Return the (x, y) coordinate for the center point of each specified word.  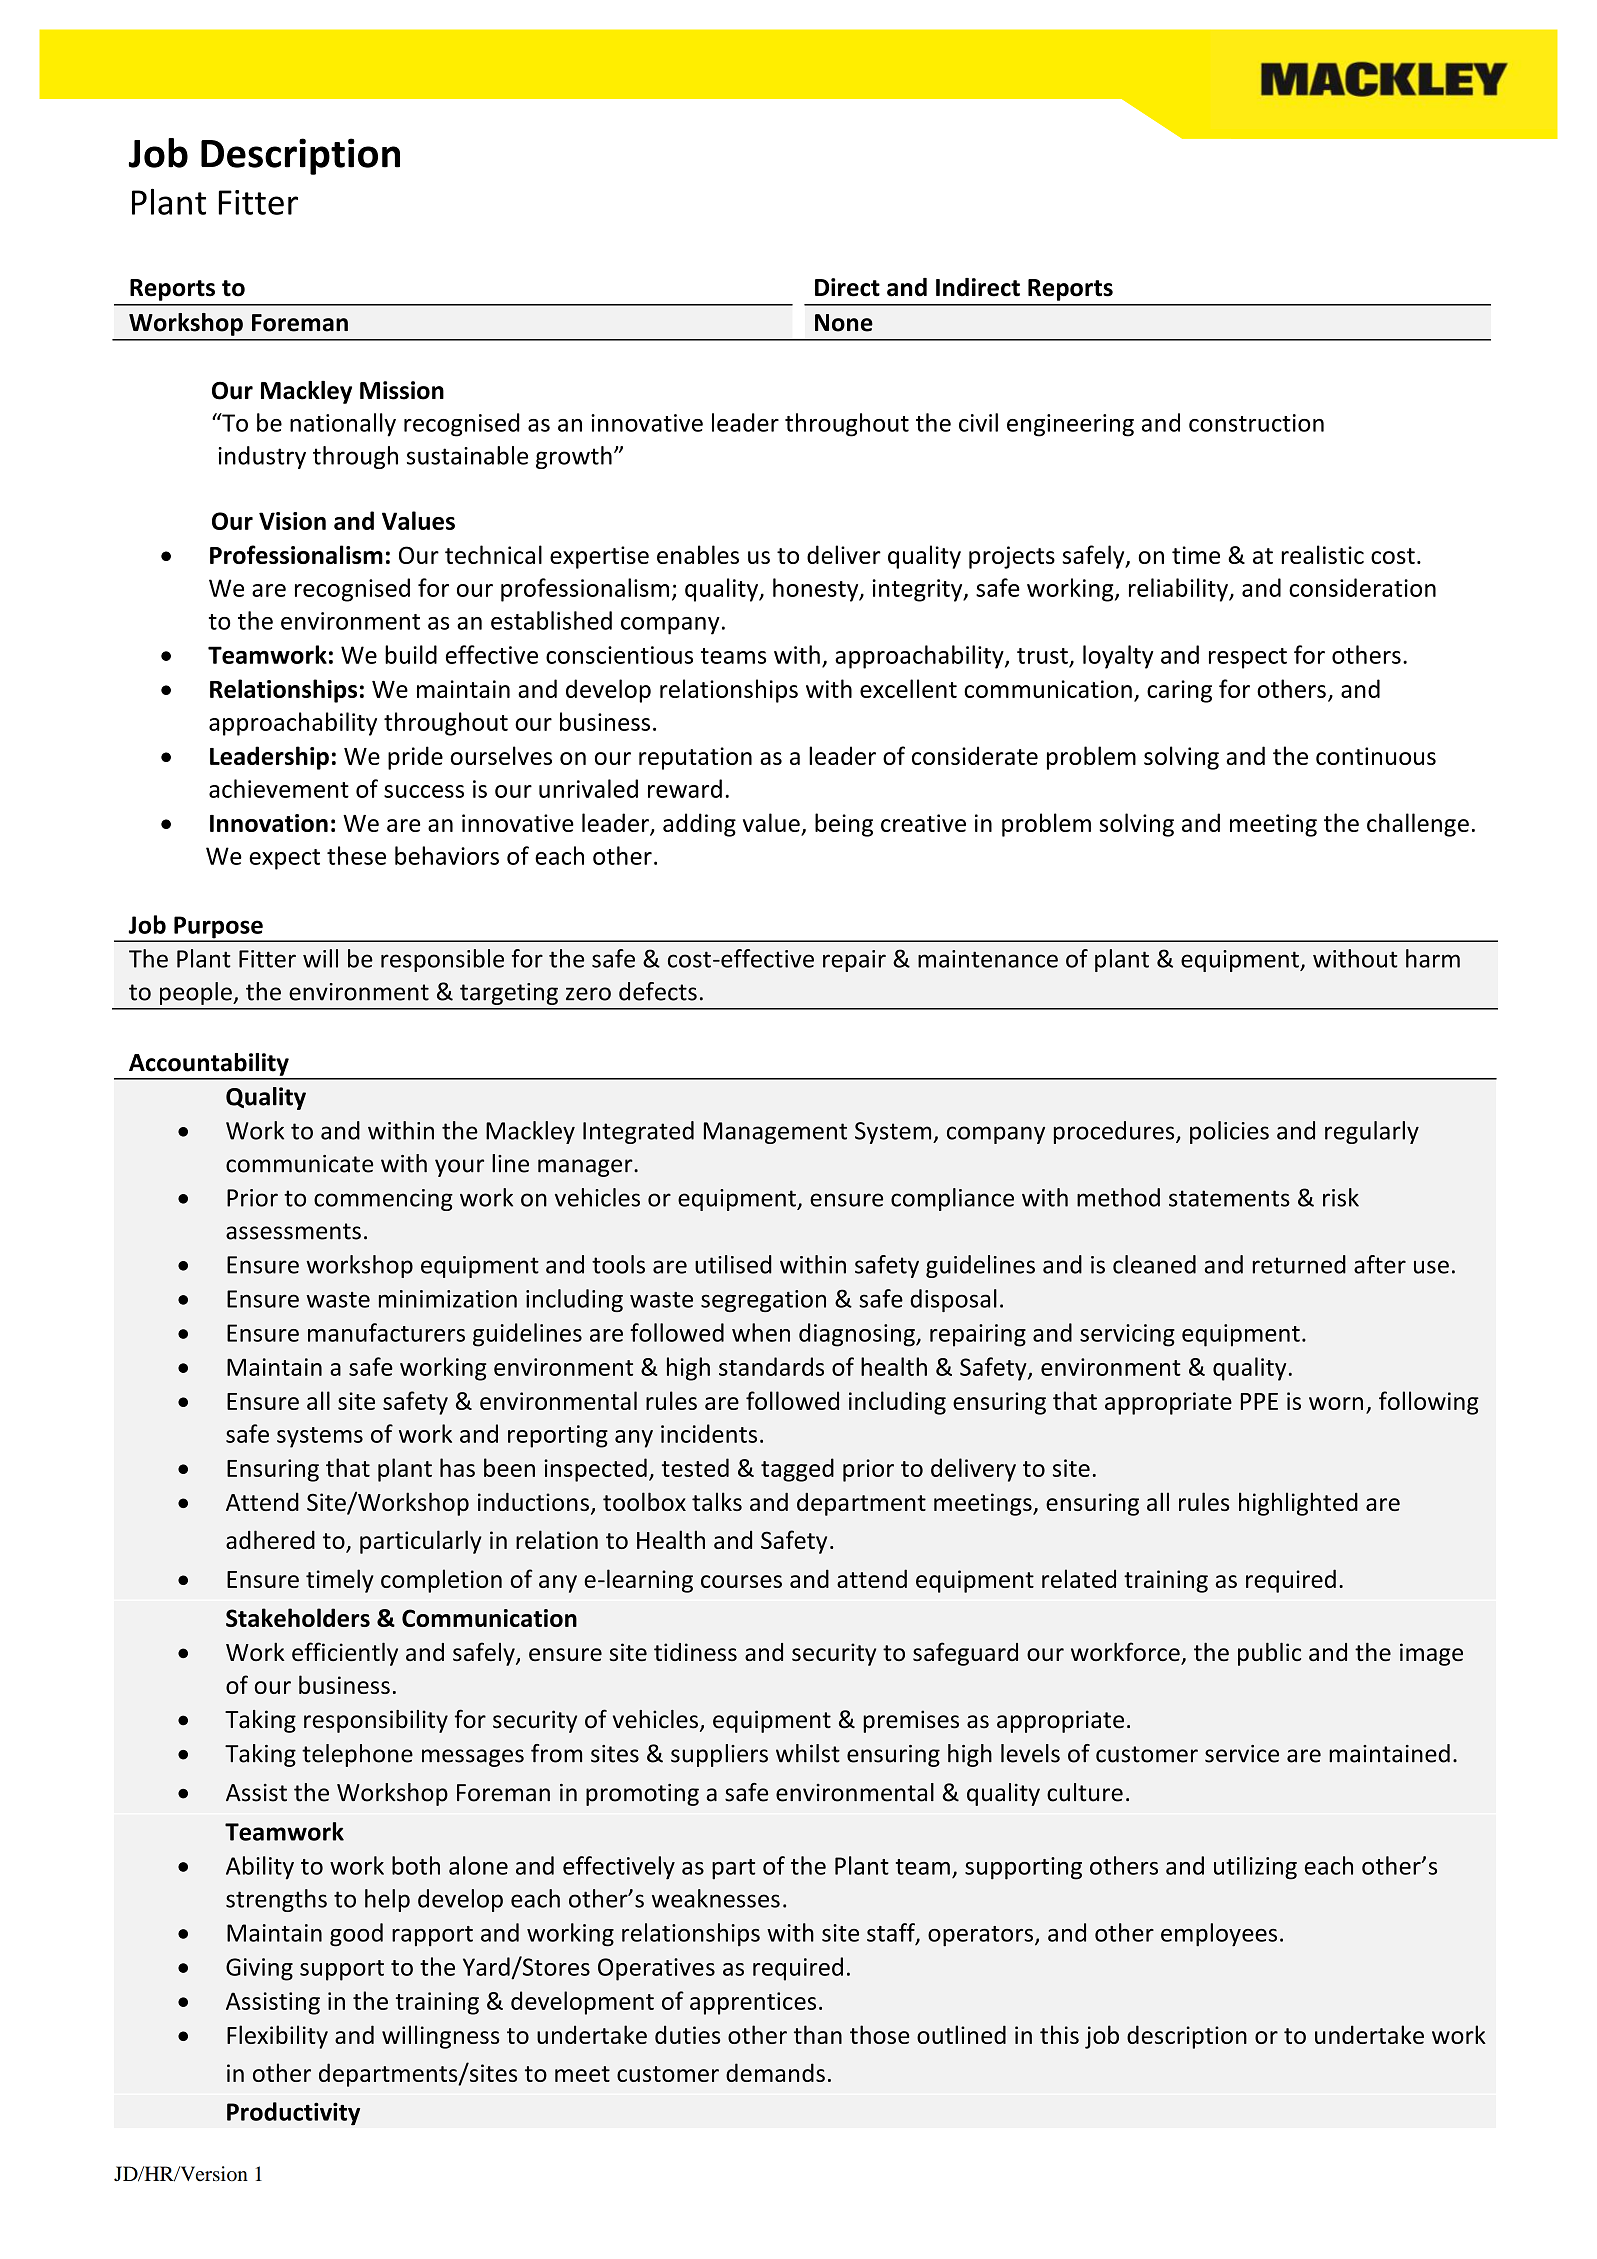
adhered (270, 1539)
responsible (442, 960)
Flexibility (277, 2037)
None (844, 323)
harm (1433, 958)
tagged (797, 1470)
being (844, 825)
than (818, 2034)
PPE (1259, 1401)
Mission (402, 390)
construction (1256, 423)
